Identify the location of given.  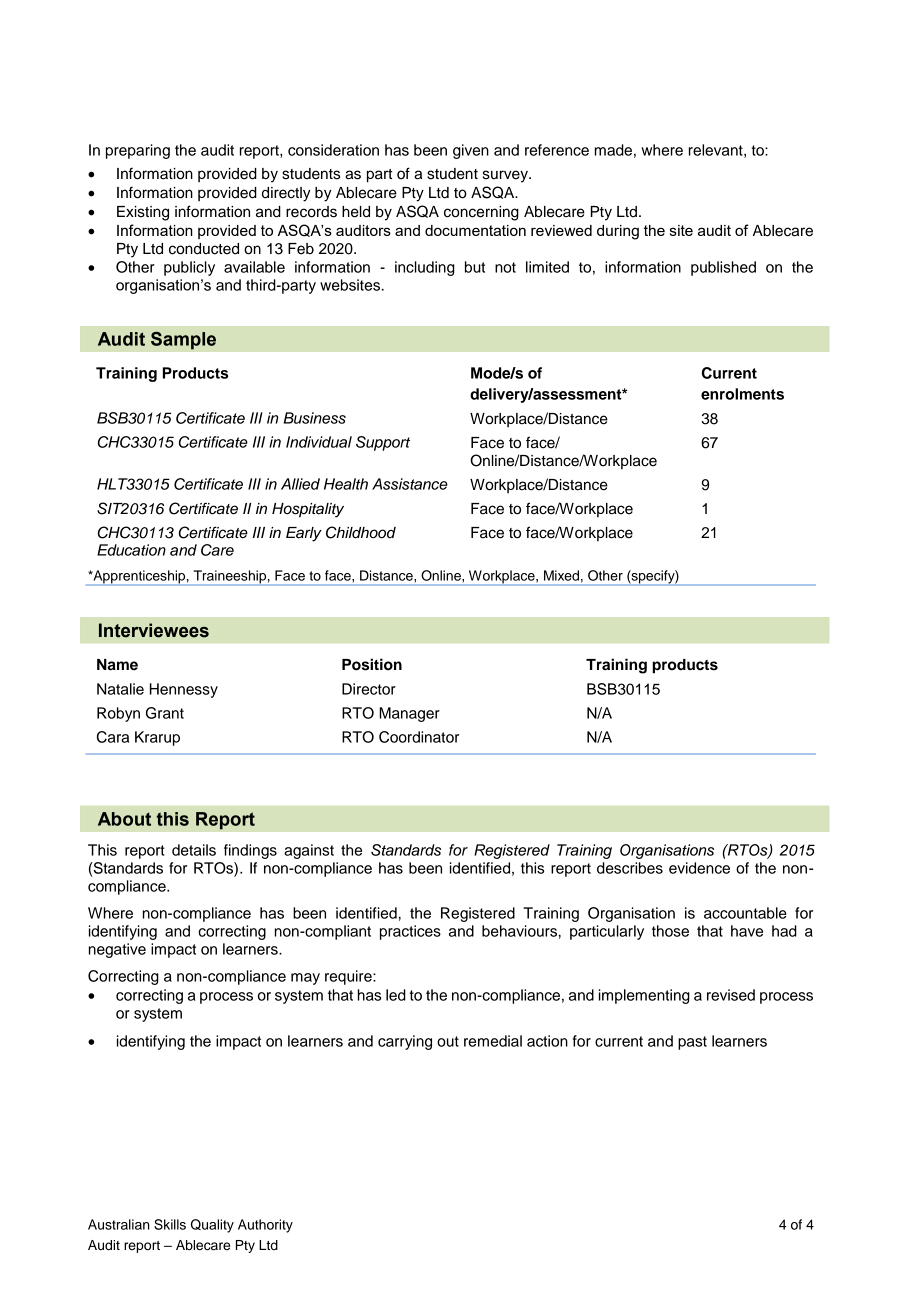
(471, 151).
